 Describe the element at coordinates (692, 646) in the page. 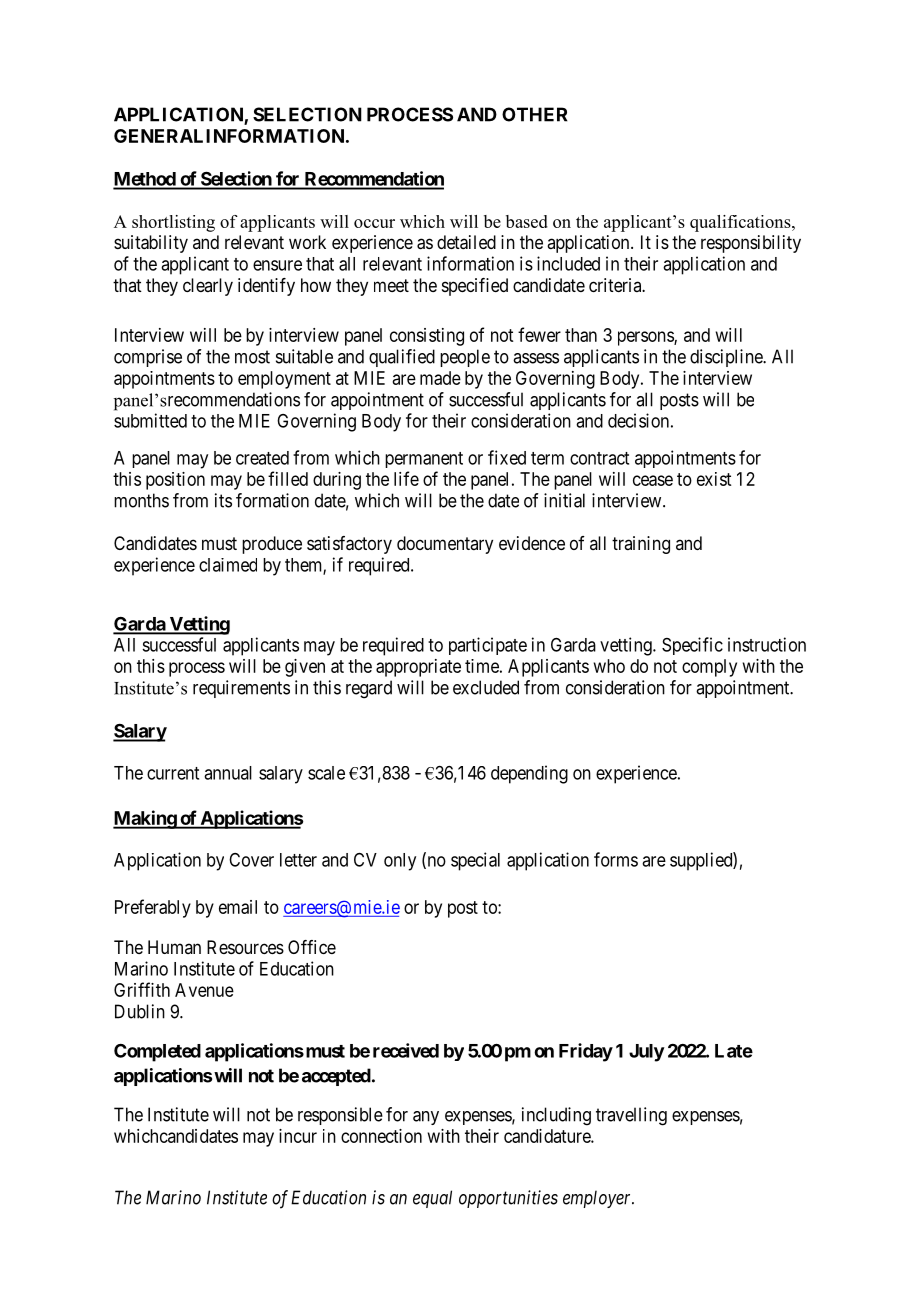

I see `Specific` at that location.
